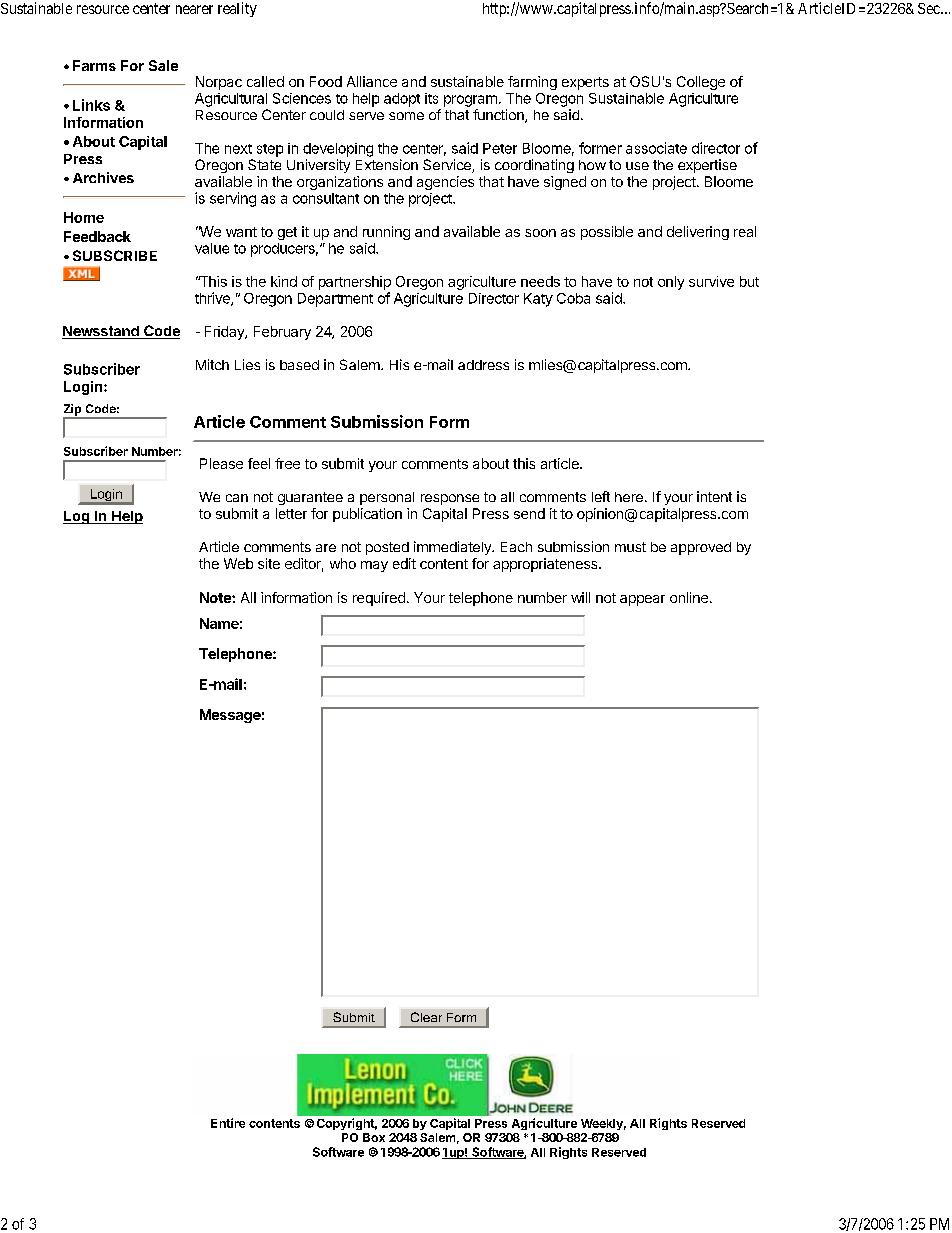  Describe the element at coordinates (194, 9) in the screenshot. I see `nearer` at that location.
